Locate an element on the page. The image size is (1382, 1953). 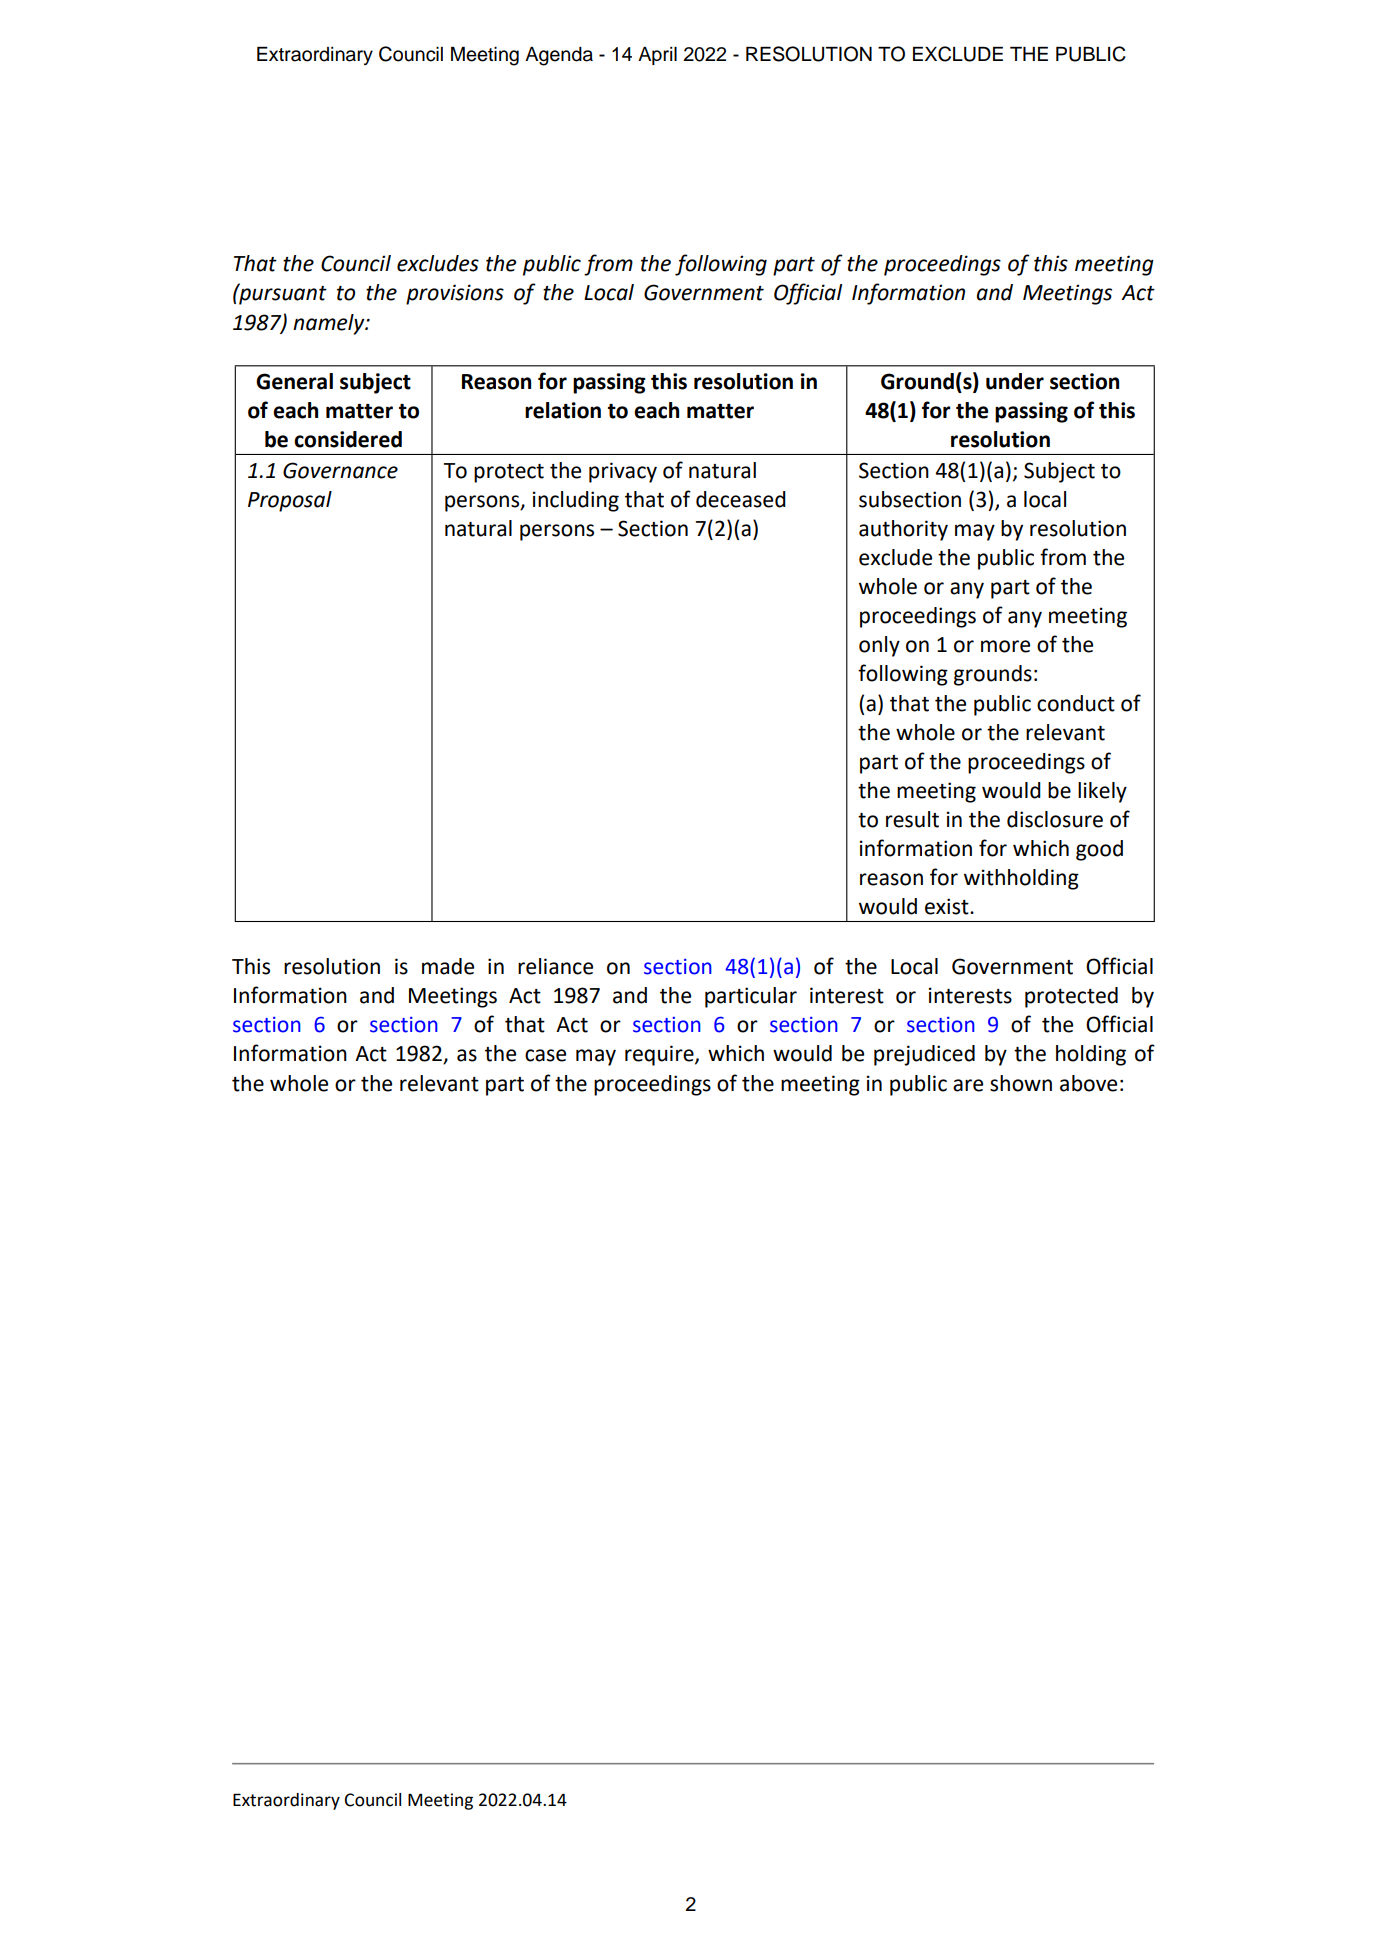
Proposal is located at coordinates (290, 501).
